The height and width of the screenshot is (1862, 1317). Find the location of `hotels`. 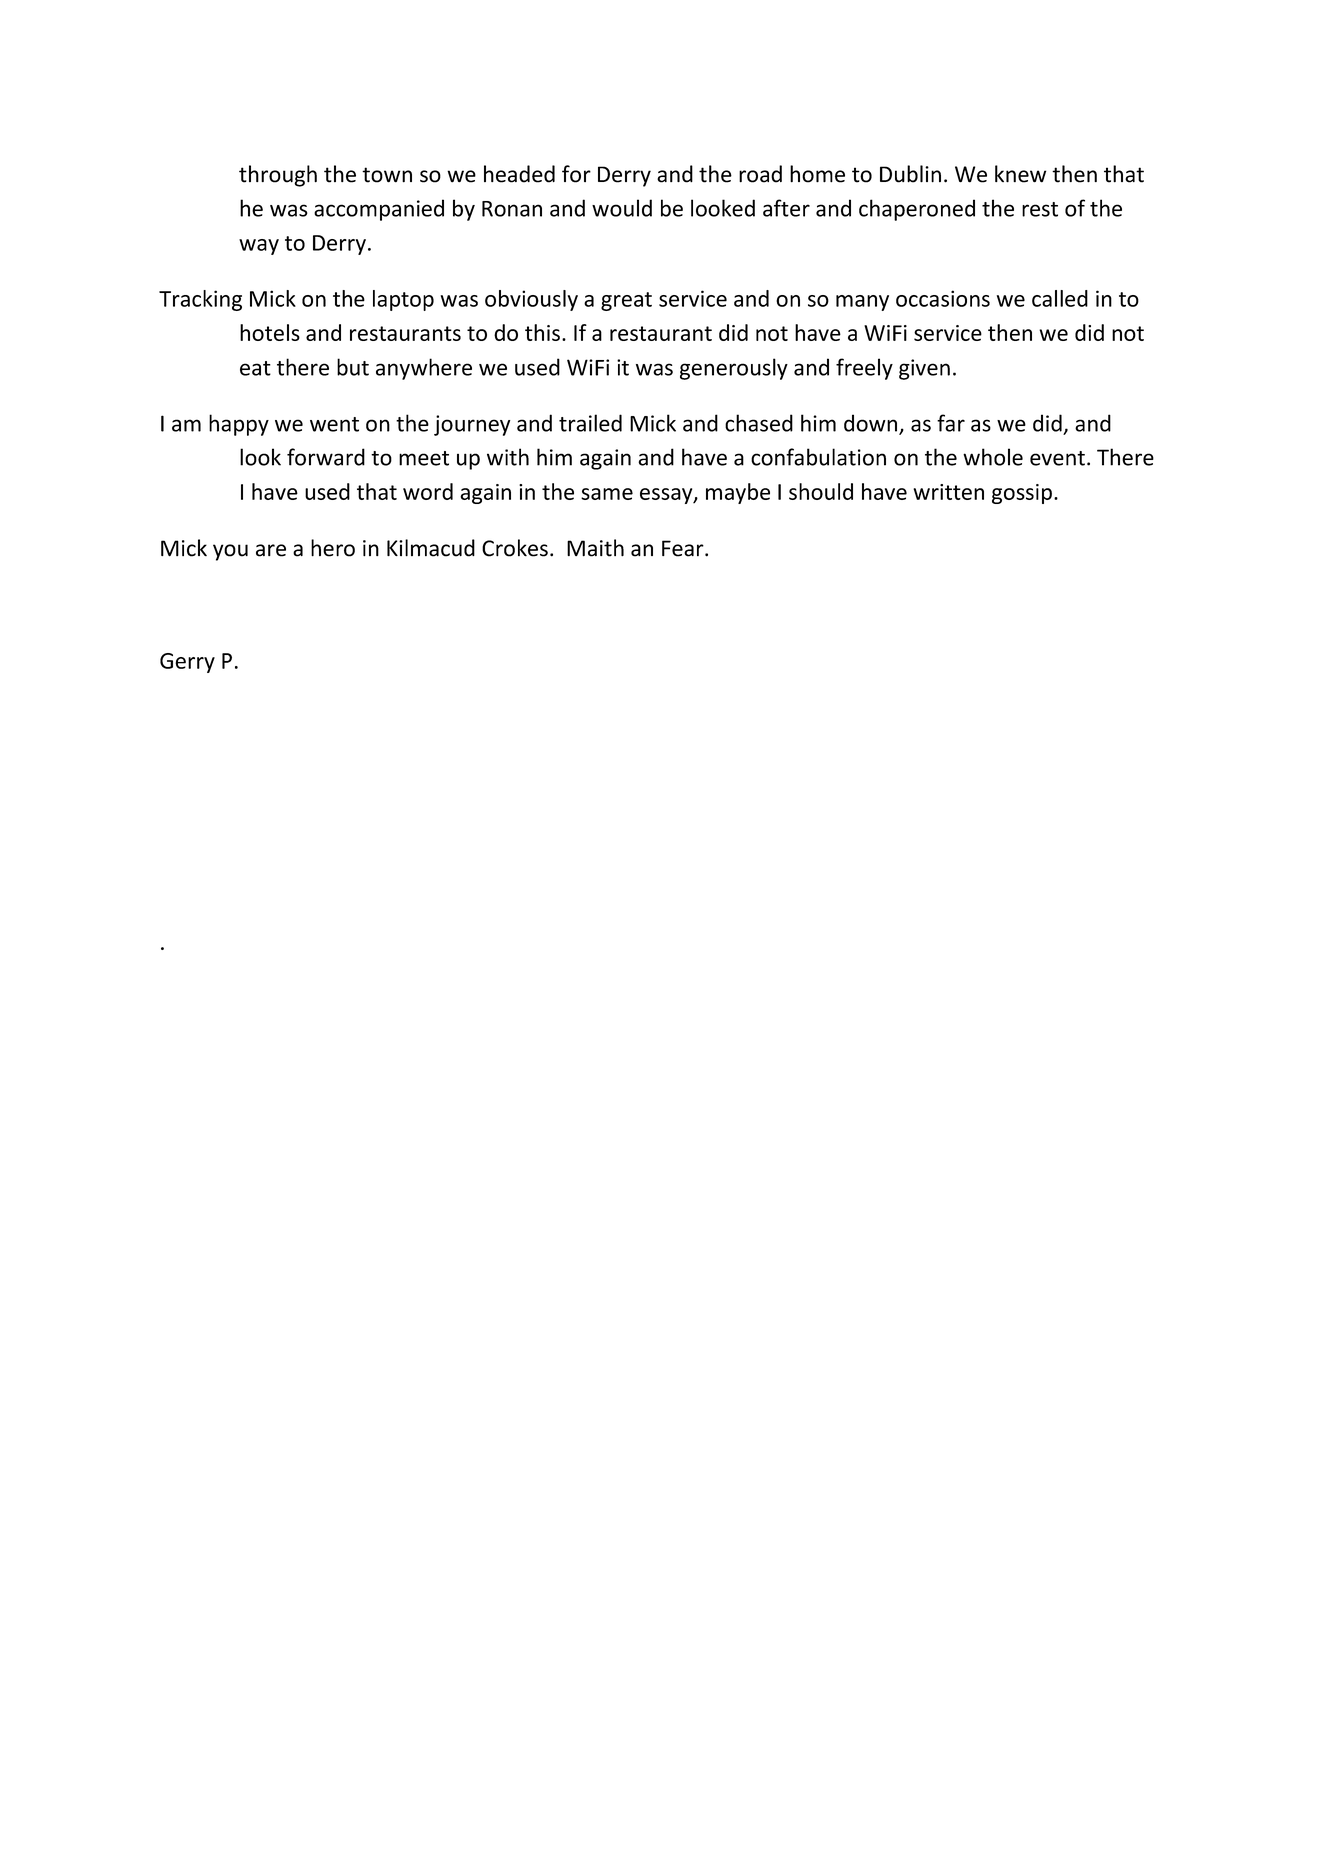

hotels is located at coordinates (270, 332).
